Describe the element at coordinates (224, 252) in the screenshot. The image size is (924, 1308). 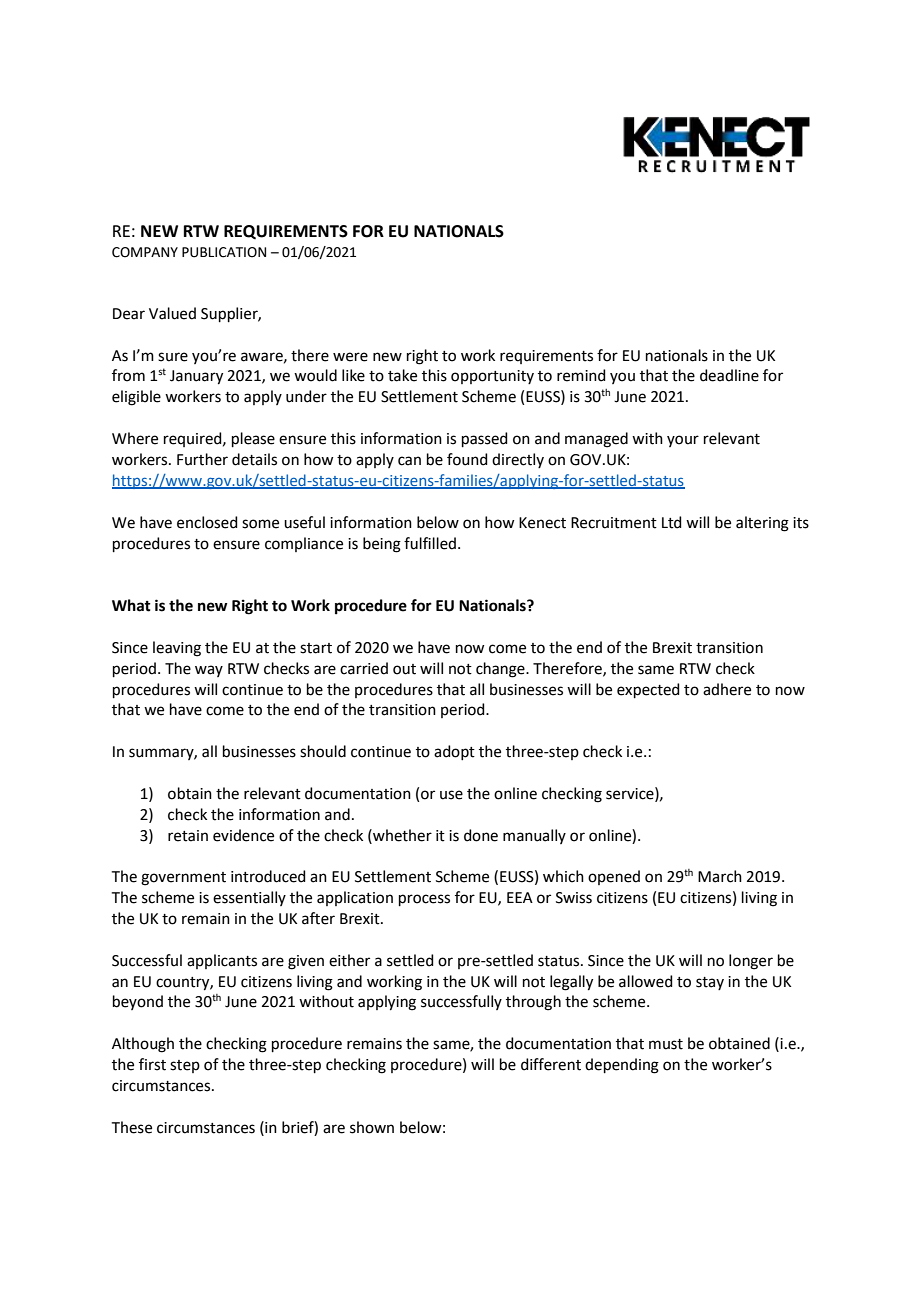
I see `PUBLICATION` at that location.
